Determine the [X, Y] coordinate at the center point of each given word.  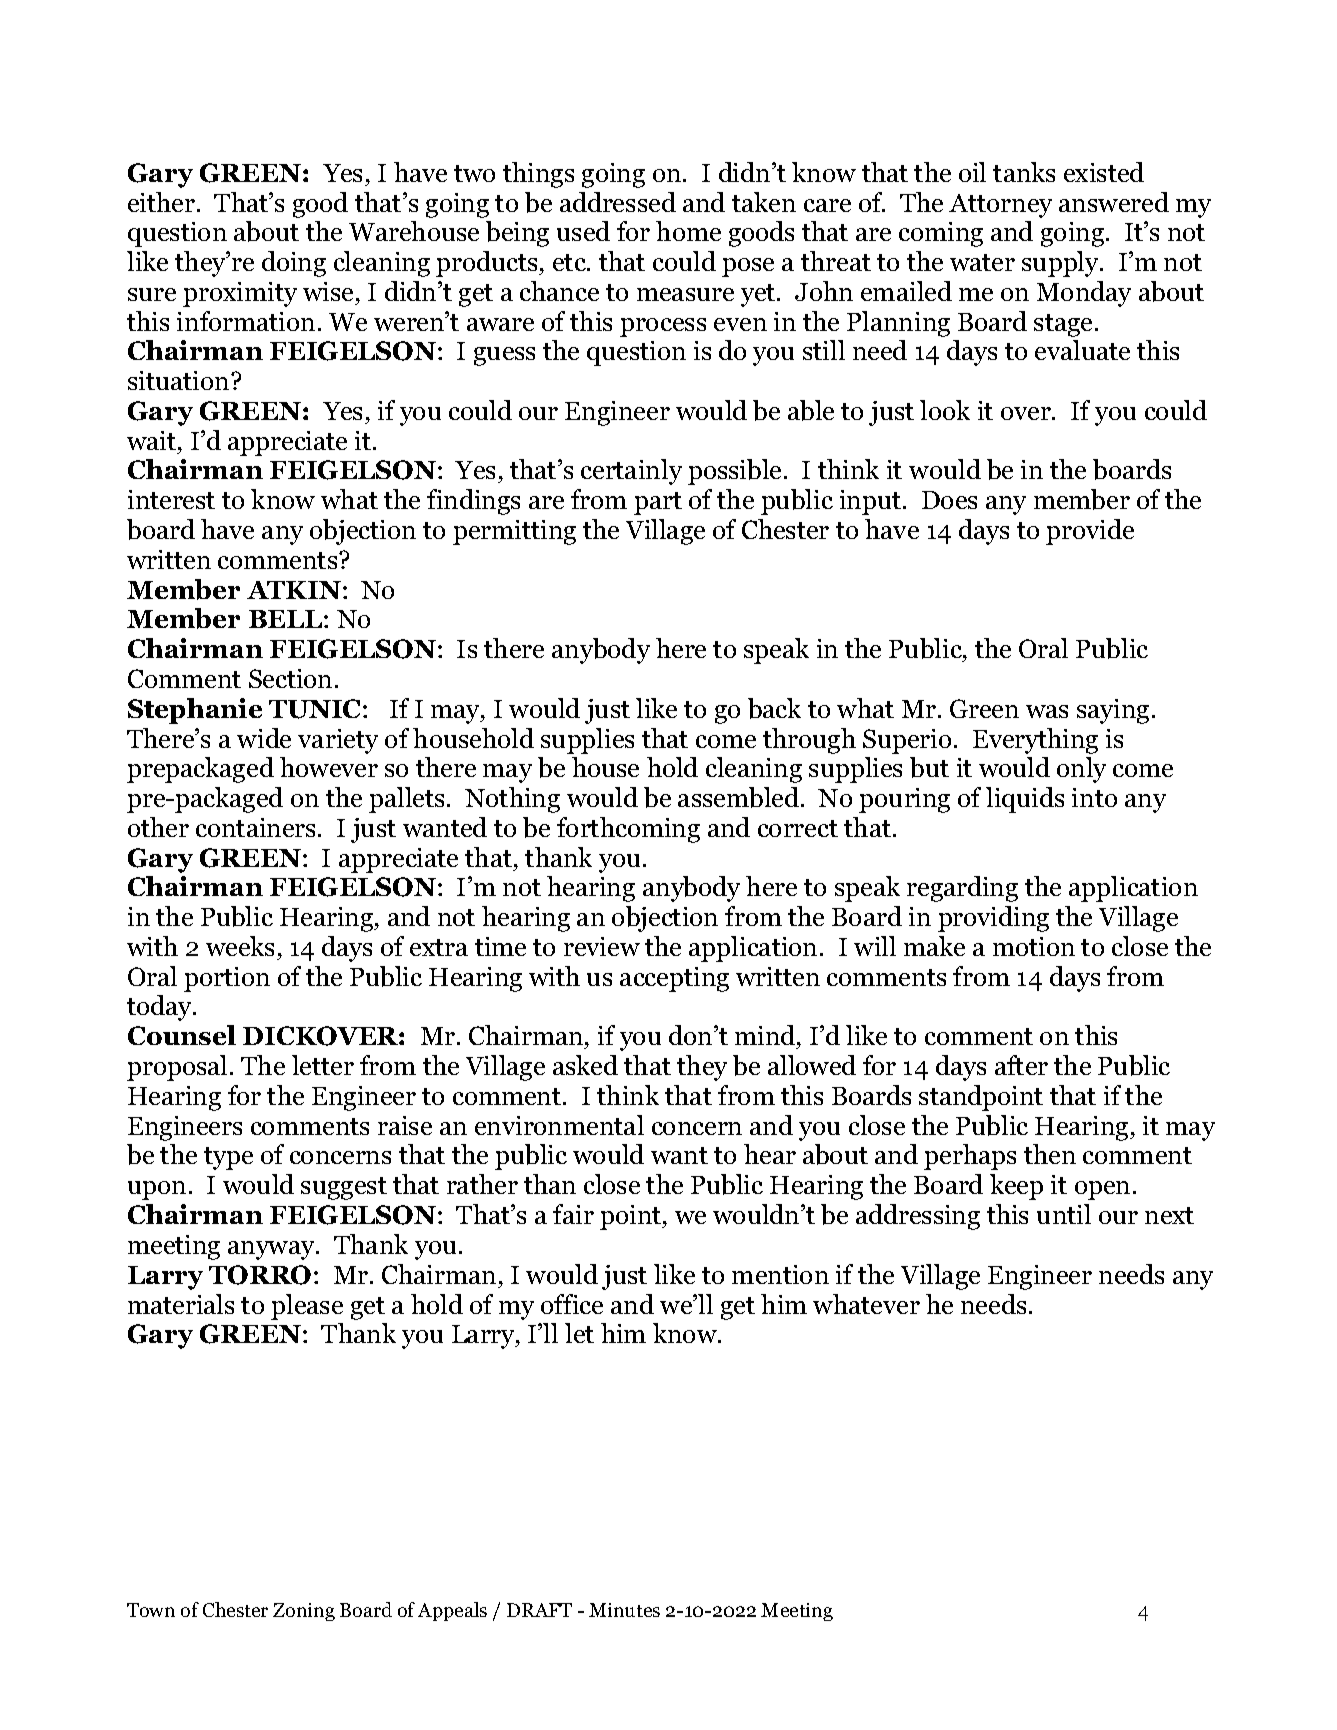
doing [294, 264]
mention [780, 1274]
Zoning [304, 1612]
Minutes [624, 1610]
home [688, 231]
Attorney [1000, 206]
